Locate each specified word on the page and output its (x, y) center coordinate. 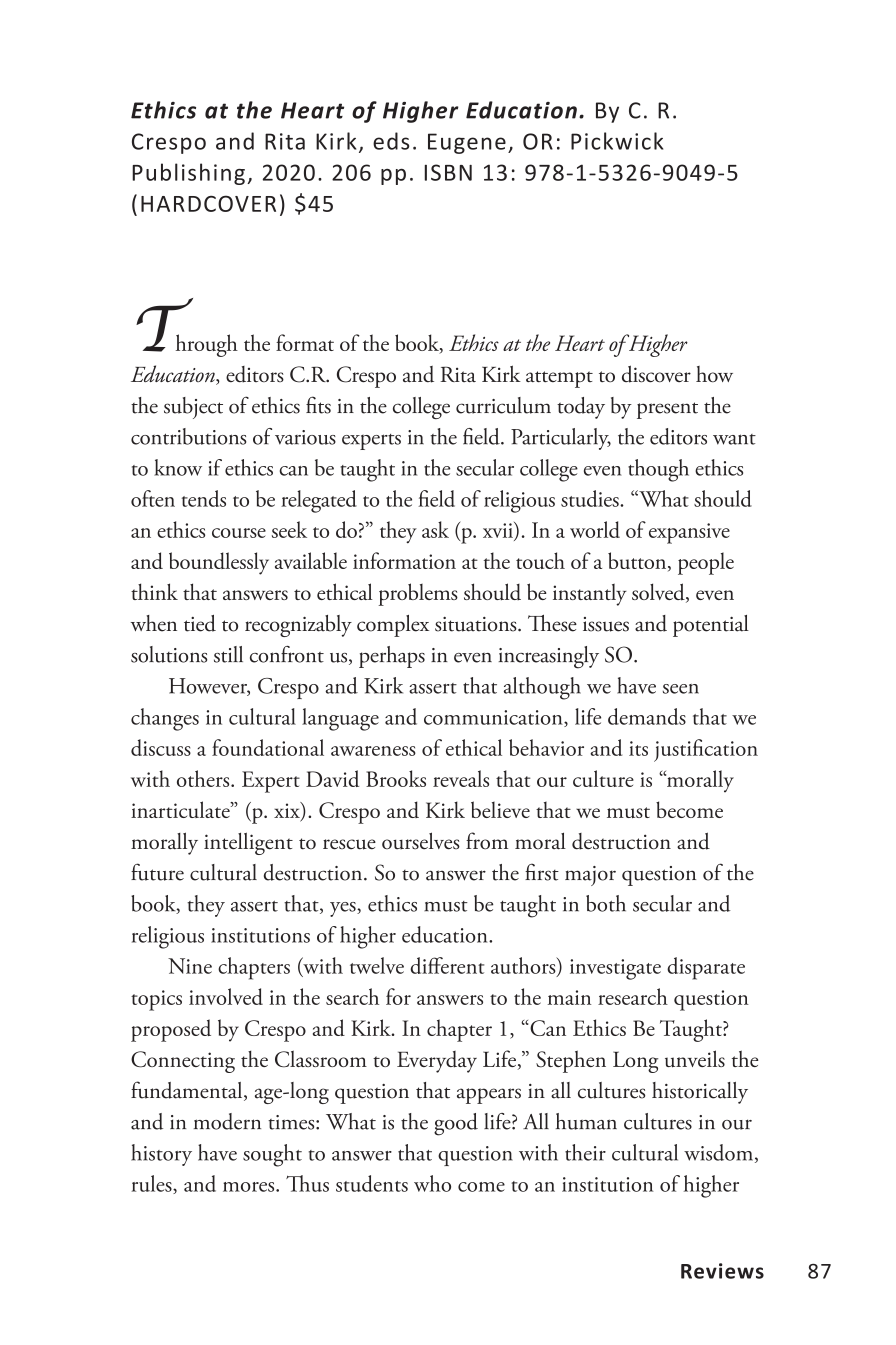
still (228, 654)
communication (494, 718)
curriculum (503, 405)
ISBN (448, 172)
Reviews (722, 1271)
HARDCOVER (208, 203)
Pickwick (617, 141)
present (667, 410)
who (432, 1183)
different (447, 965)
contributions (189, 436)
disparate (706, 968)
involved (226, 996)
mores (250, 1187)
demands (647, 716)
